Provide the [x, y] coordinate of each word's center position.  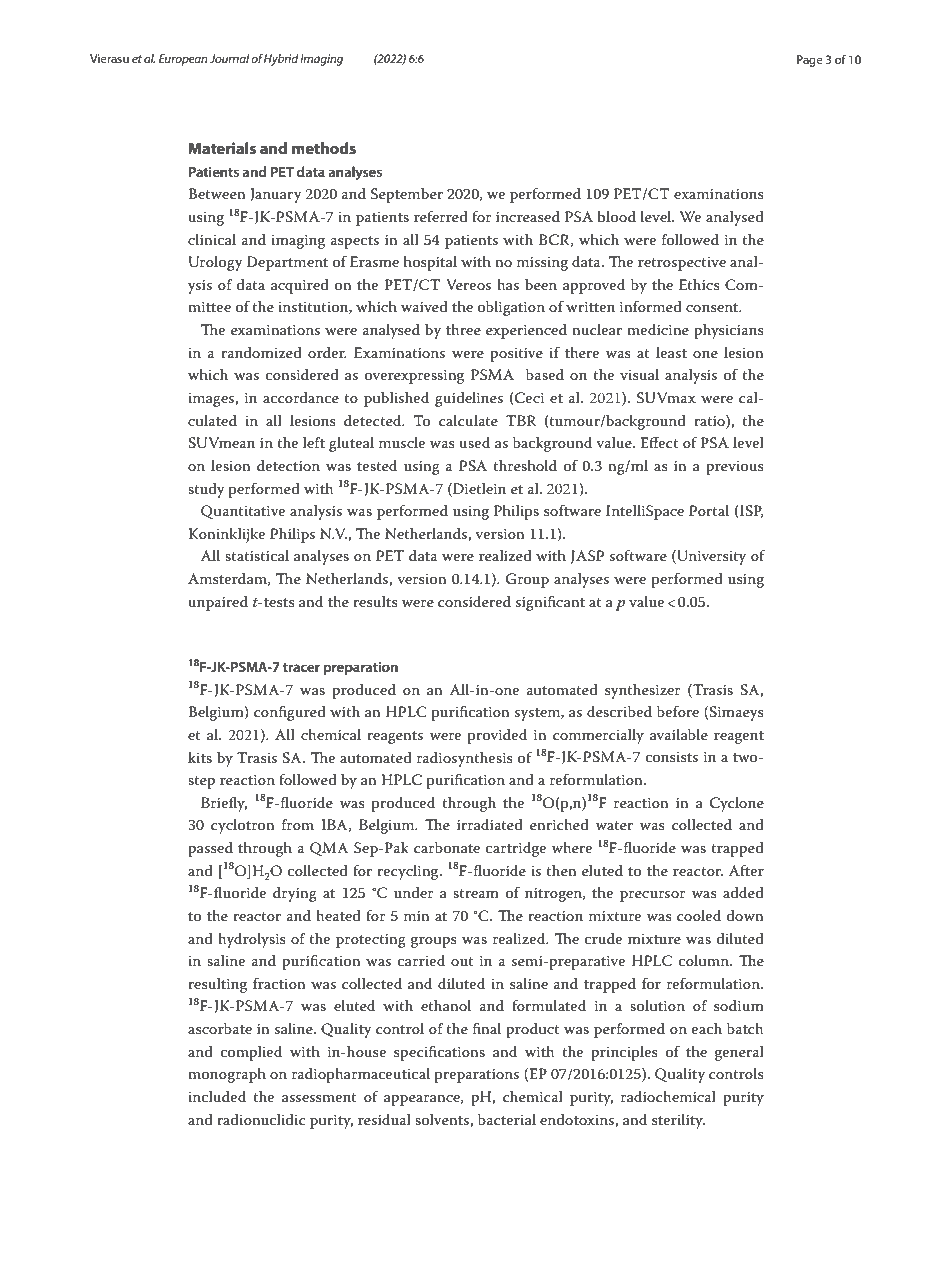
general [739, 1053]
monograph [227, 1075]
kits [200, 757]
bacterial [507, 1119]
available [679, 734]
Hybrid [281, 60]
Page [810, 61]
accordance [301, 397]
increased [528, 216]
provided [497, 736]
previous [735, 468]
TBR [521, 420]
